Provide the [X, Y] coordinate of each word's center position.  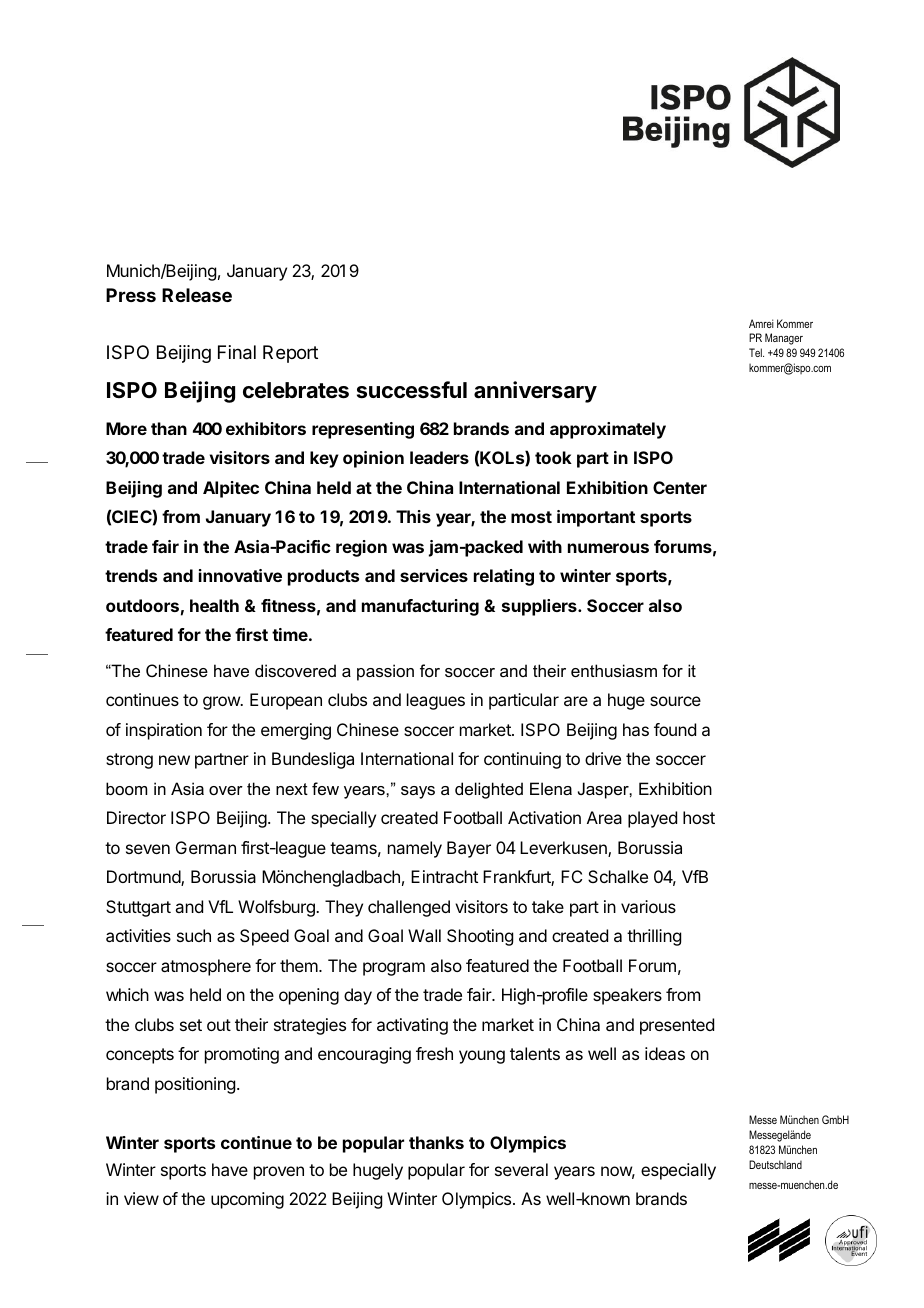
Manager [784, 339]
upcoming [247, 1200]
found [675, 729]
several [521, 1169]
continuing [522, 760]
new [174, 760]
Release [197, 295]
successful [412, 390]
